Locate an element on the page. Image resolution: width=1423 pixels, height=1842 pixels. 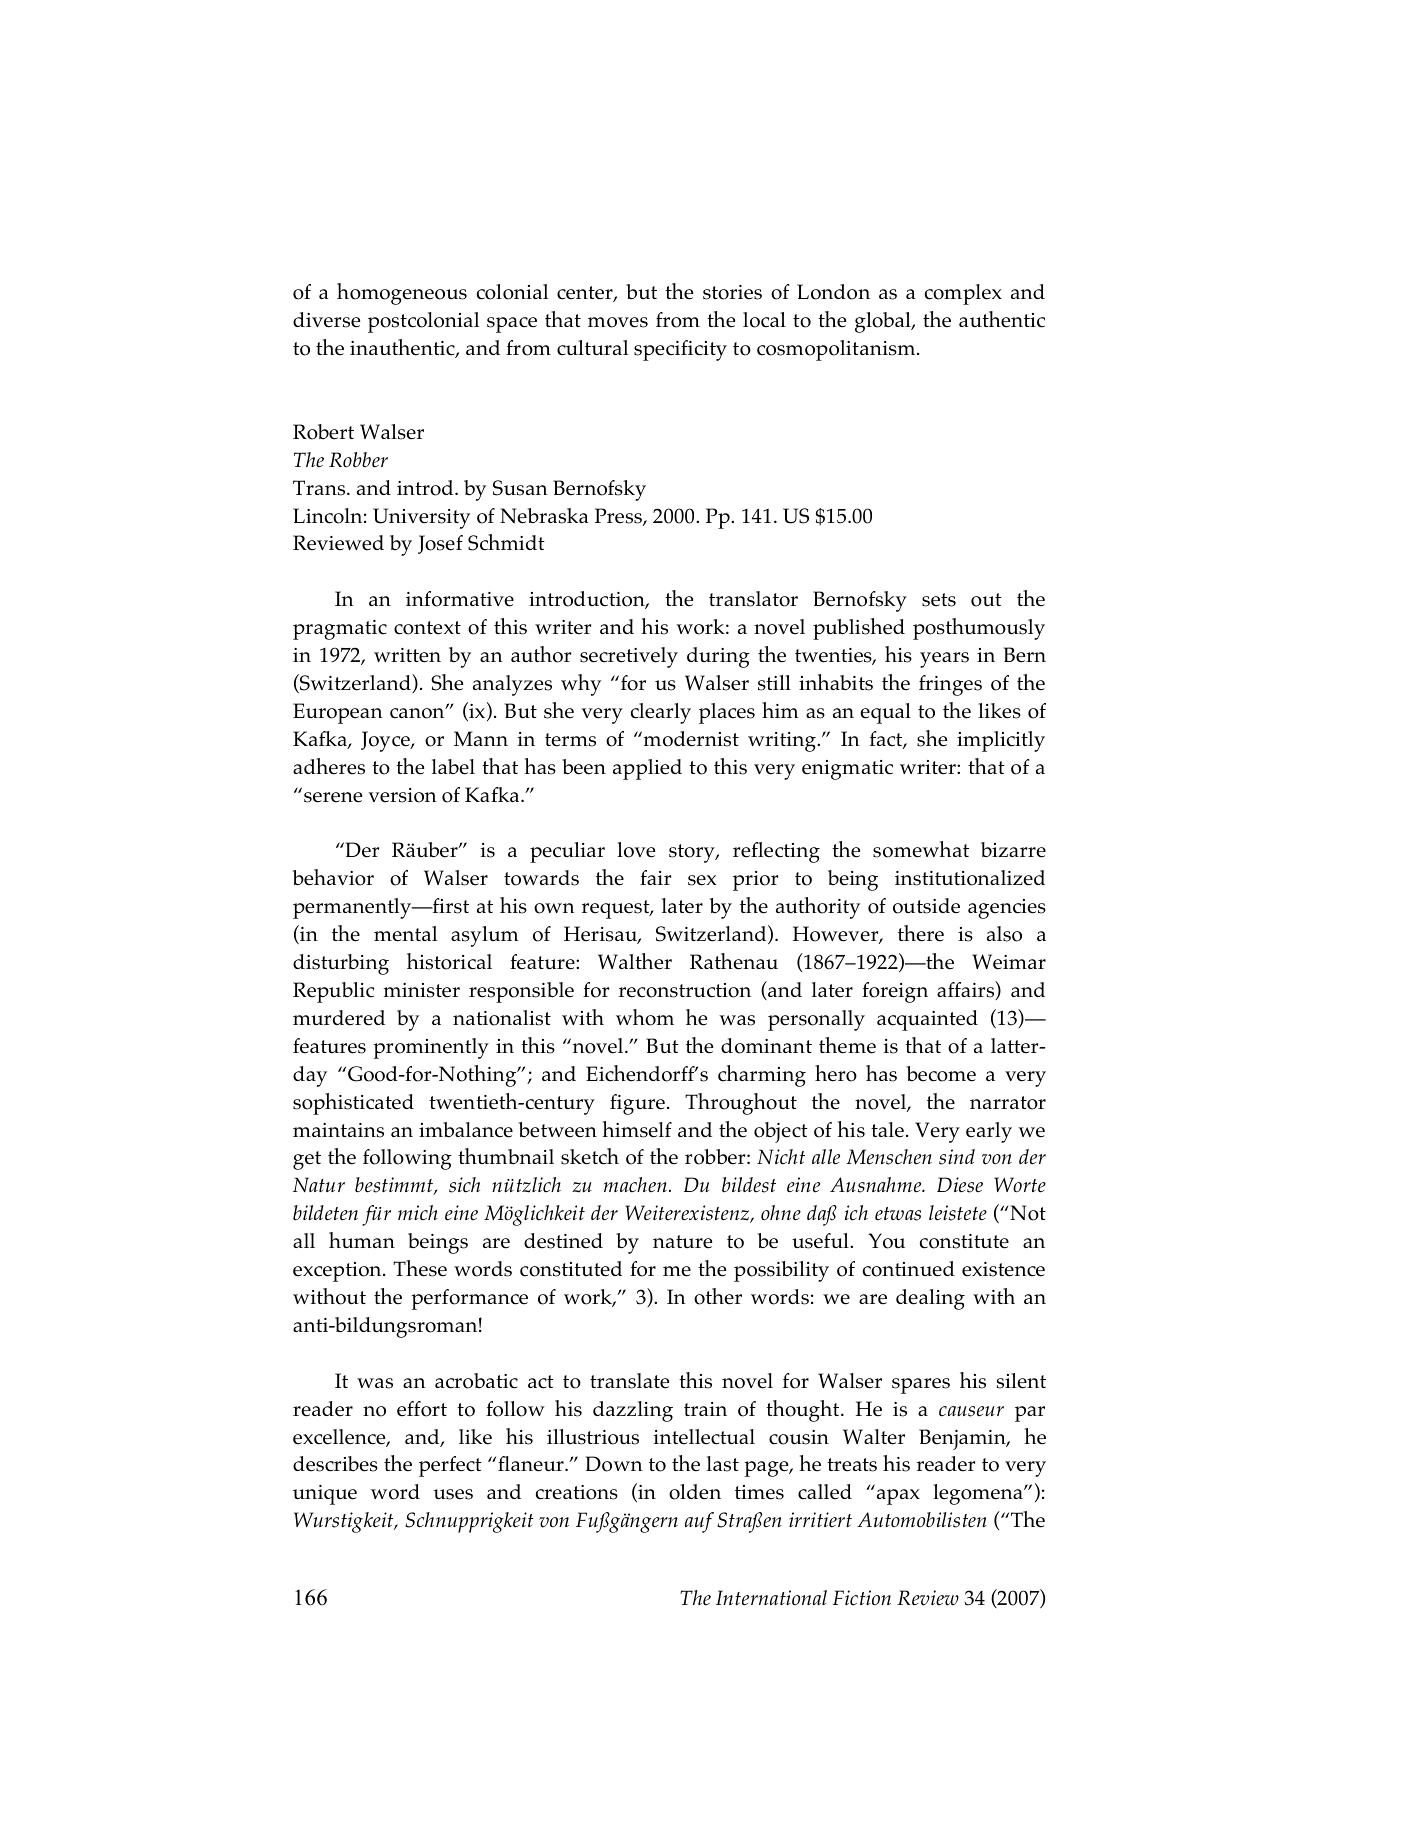
Walther is located at coordinates (635, 961).
